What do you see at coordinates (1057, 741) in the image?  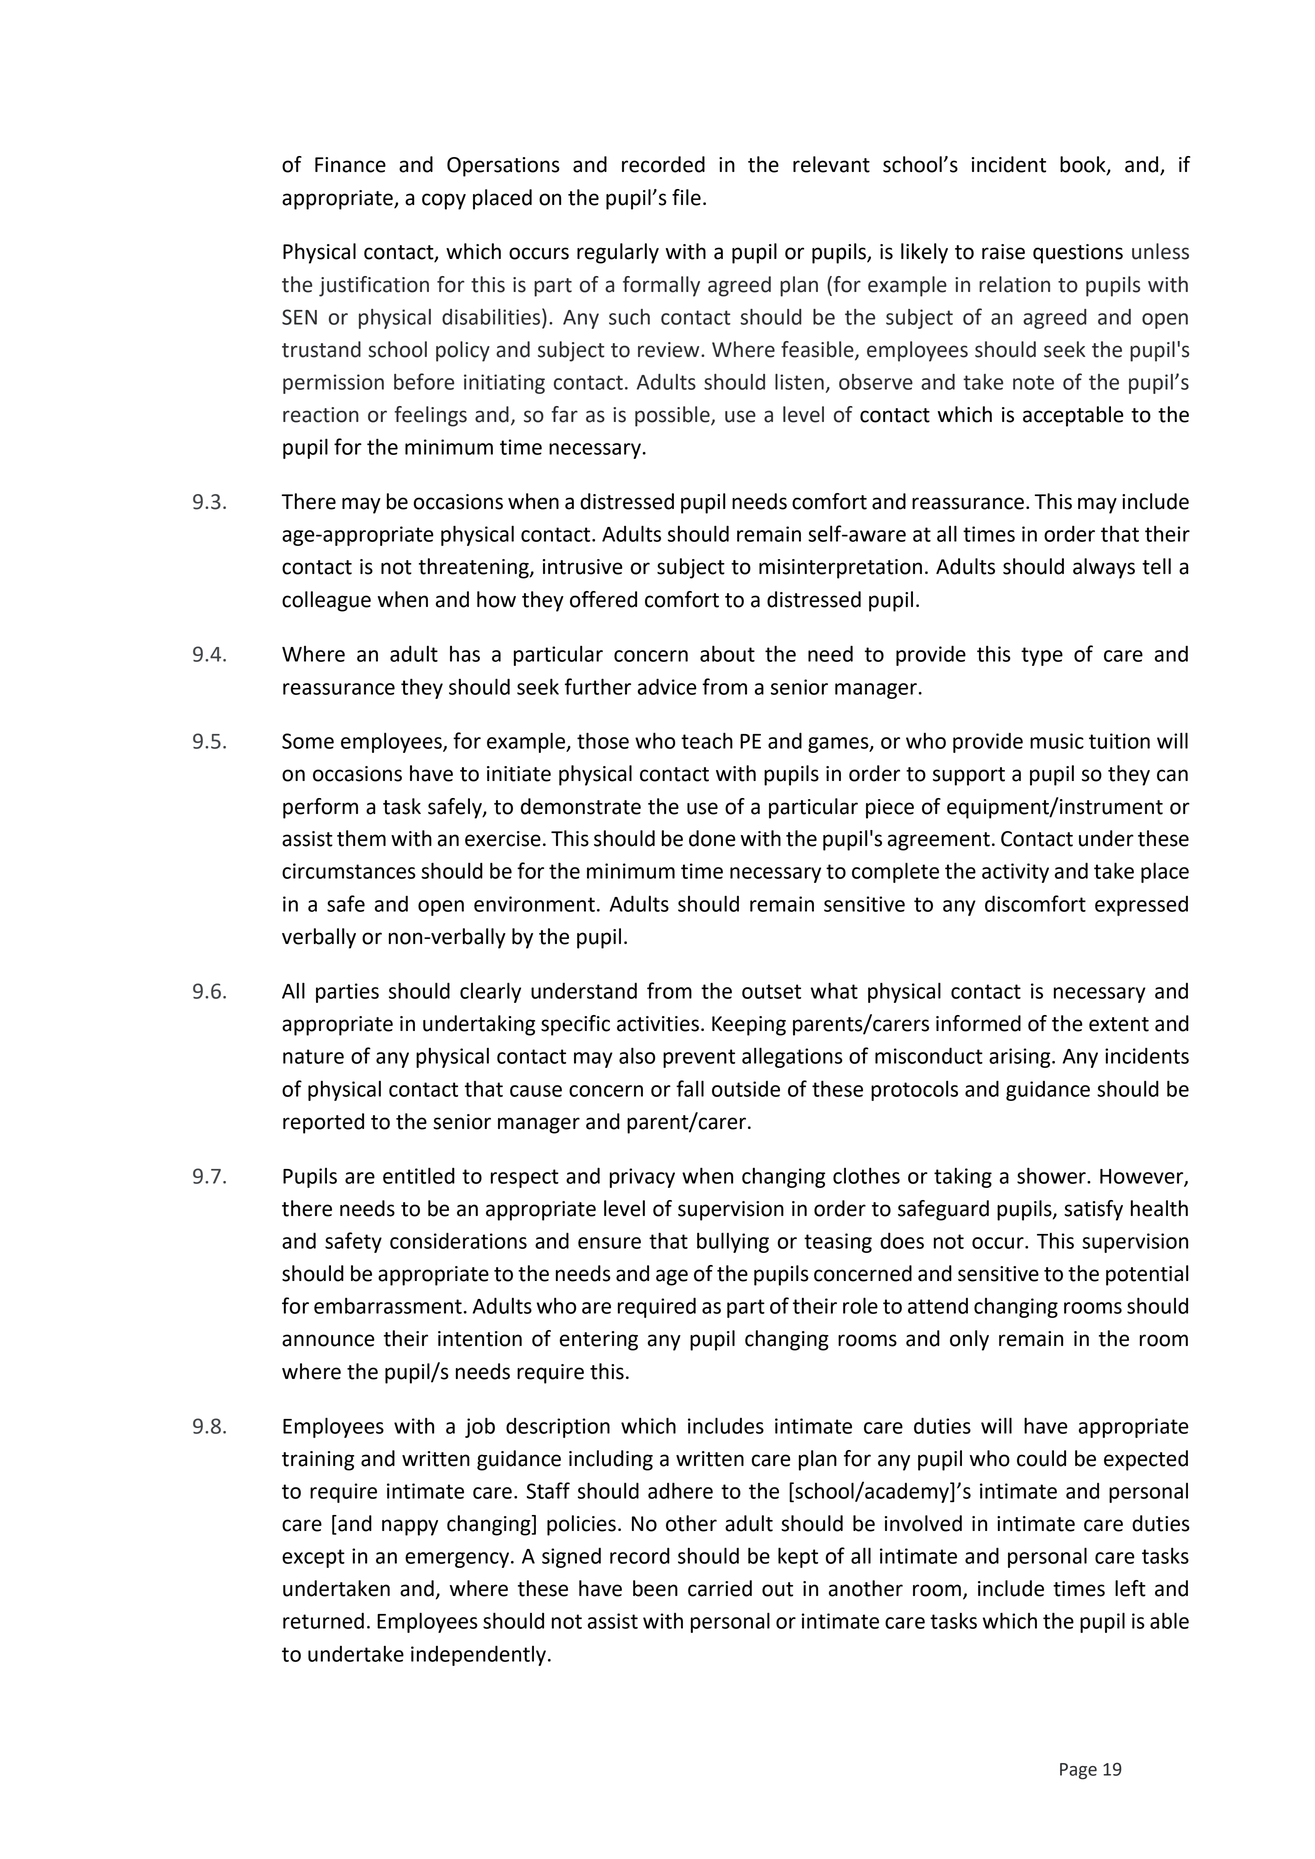 I see `music` at bounding box center [1057, 741].
